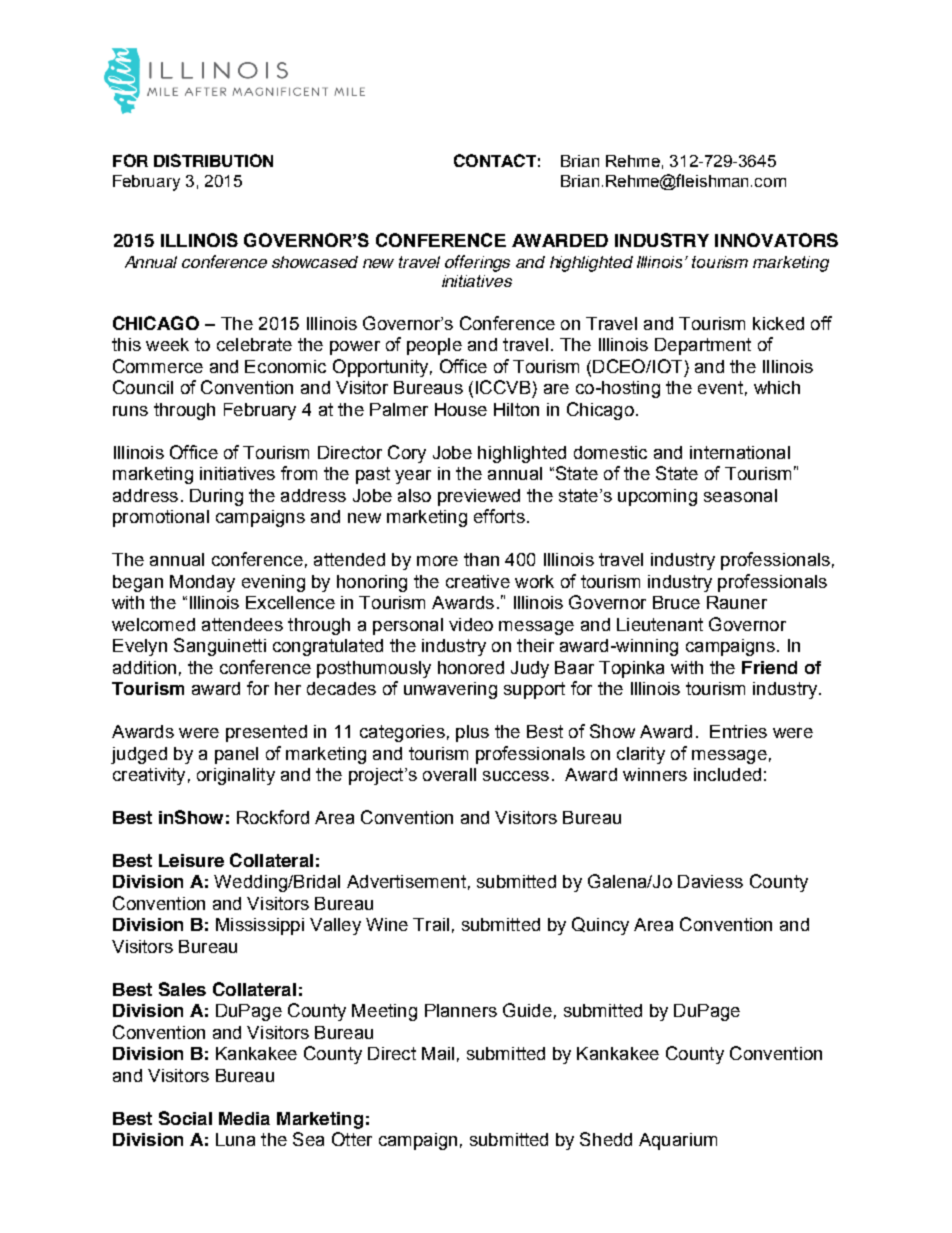  Describe the element at coordinates (185, 1118) in the document. I see `Social` at that location.
